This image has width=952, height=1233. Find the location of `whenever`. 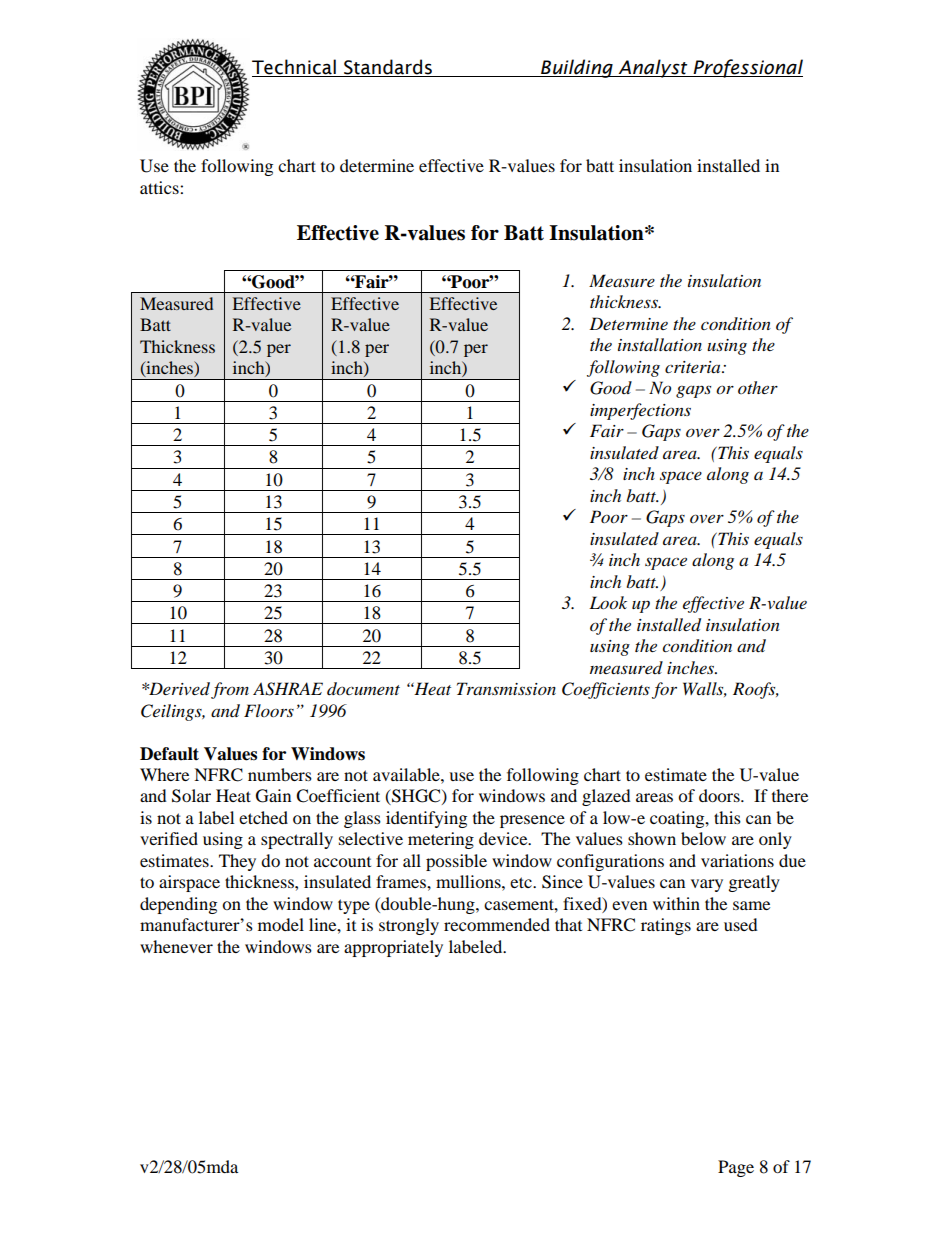

whenever is located at coordinates (176, 946).
